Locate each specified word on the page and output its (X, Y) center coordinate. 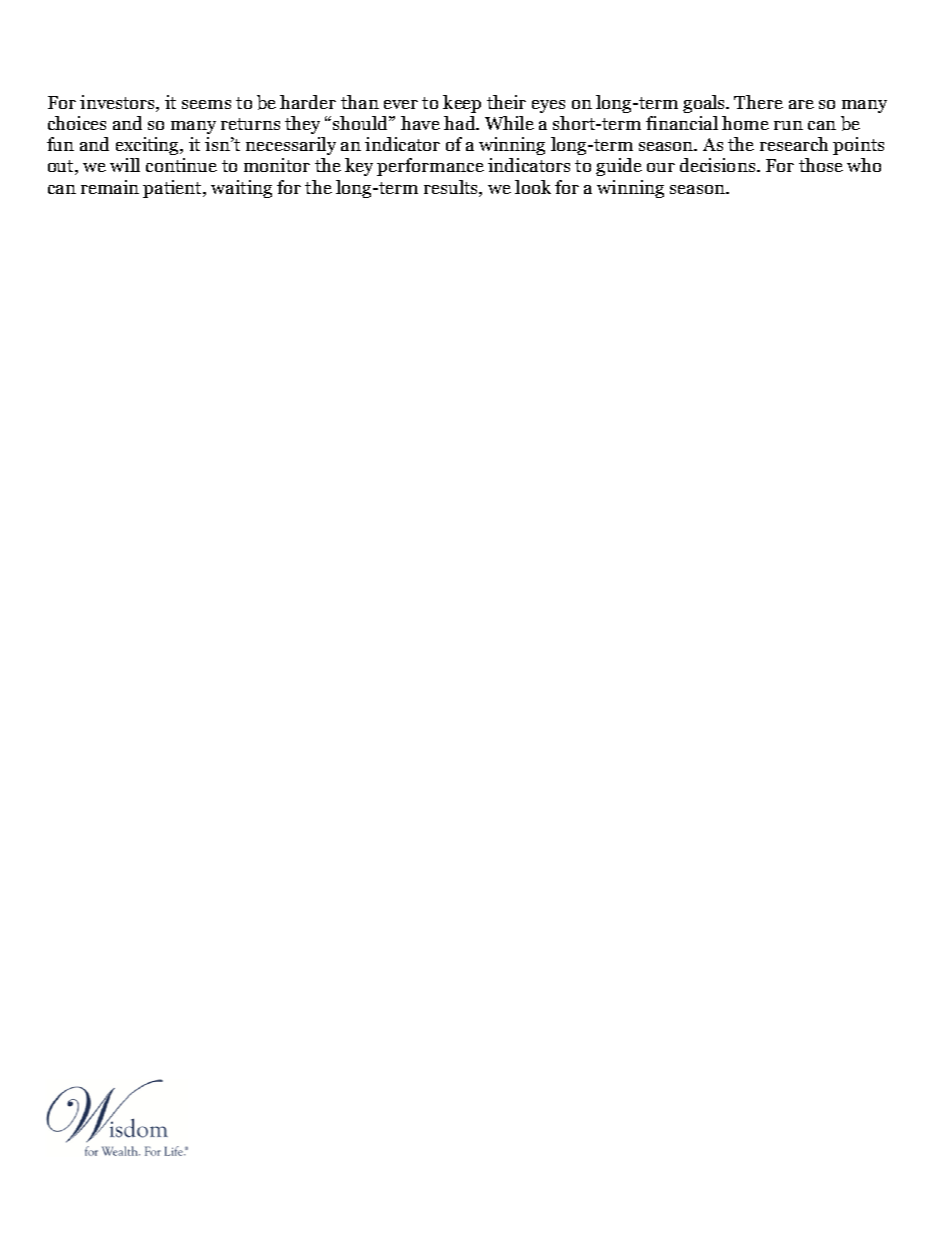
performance (430, 167)
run (788, 125)
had (460, 123)
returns (250, 124)
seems (206, 104)
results (452, 187)
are (801, 104)
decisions (717, 165)
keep (462, 104)
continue (181, 165)
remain (110, 187)
